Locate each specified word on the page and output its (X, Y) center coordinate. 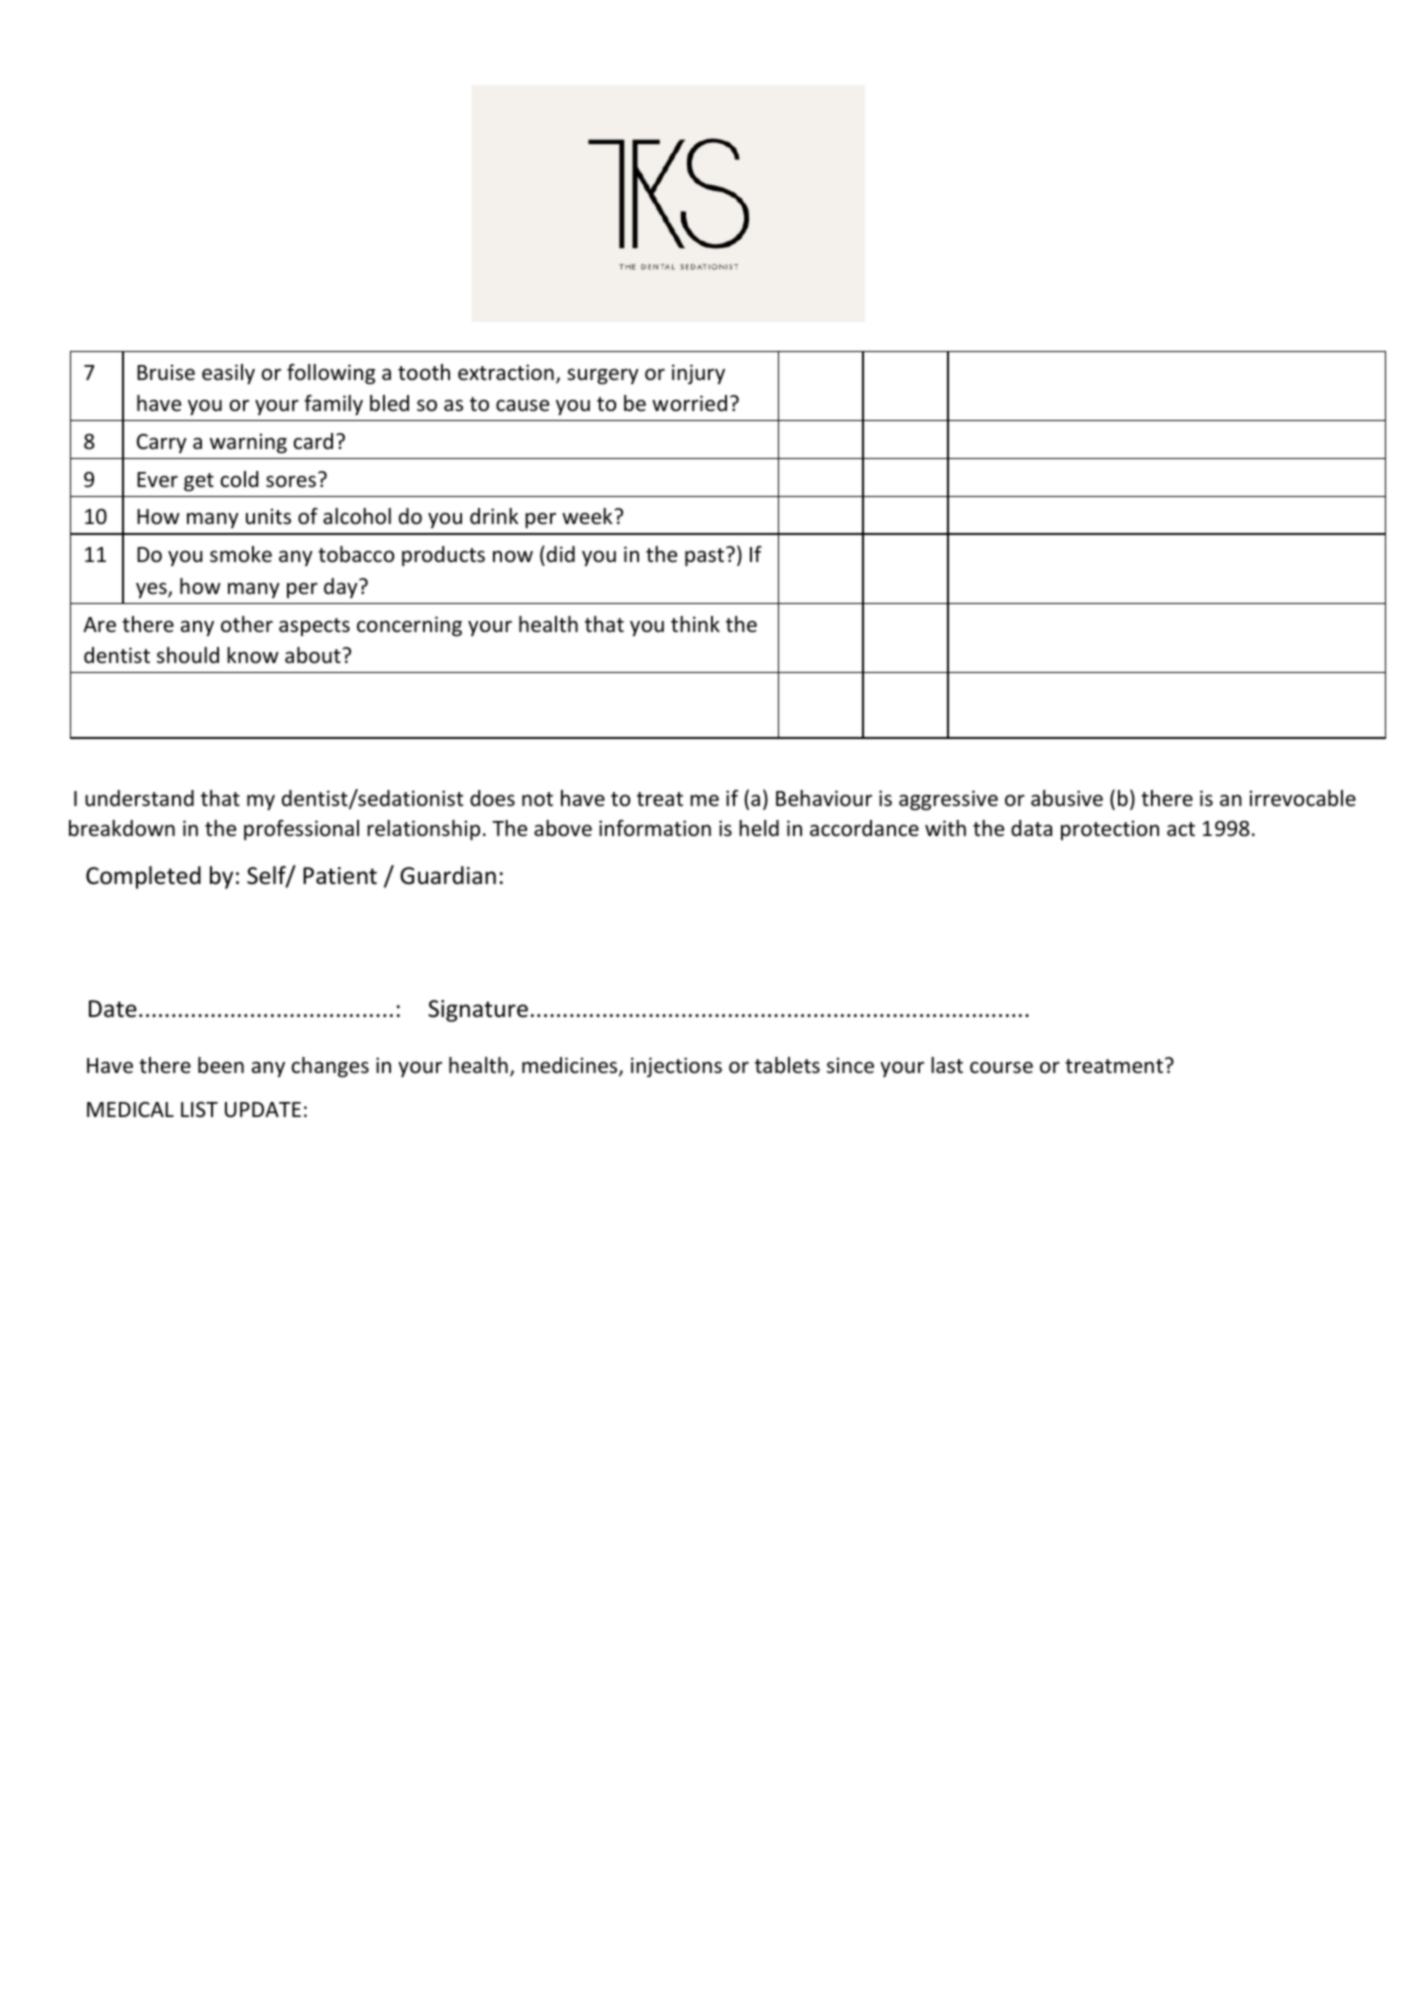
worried (689, 403)
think (695, 624)
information (655, 828)
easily (228, 374)
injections (676, 1067)
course (1001, 1067)
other (247, 624)
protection (1110, 830)
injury (698, 374)
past (706, 557)
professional (301, 830)
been (221, 1065)
